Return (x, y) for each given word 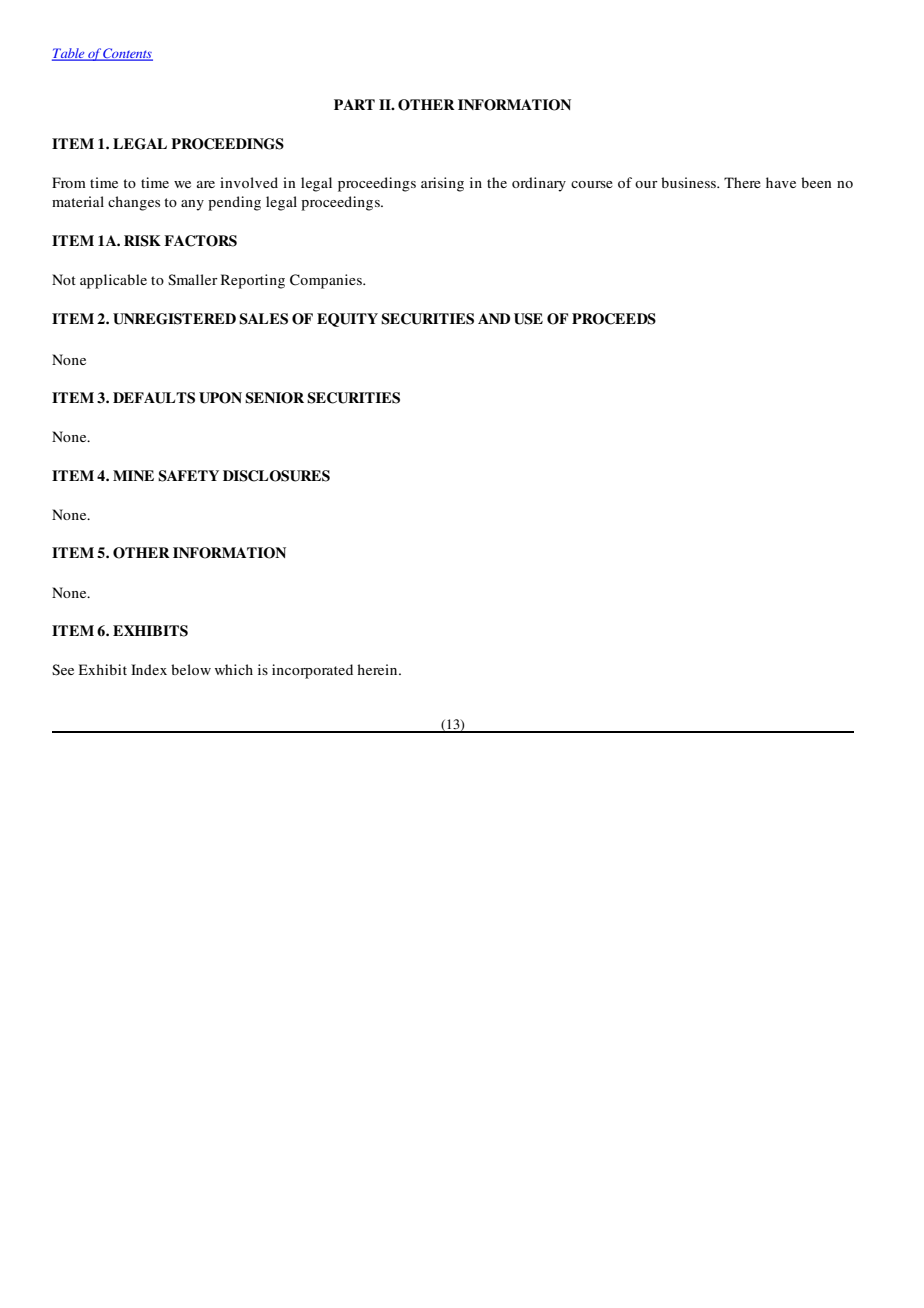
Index (149, 669)
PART (354, 104)
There (742, 182)
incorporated (312, 671)
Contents (127, 54)
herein (378, 669)
